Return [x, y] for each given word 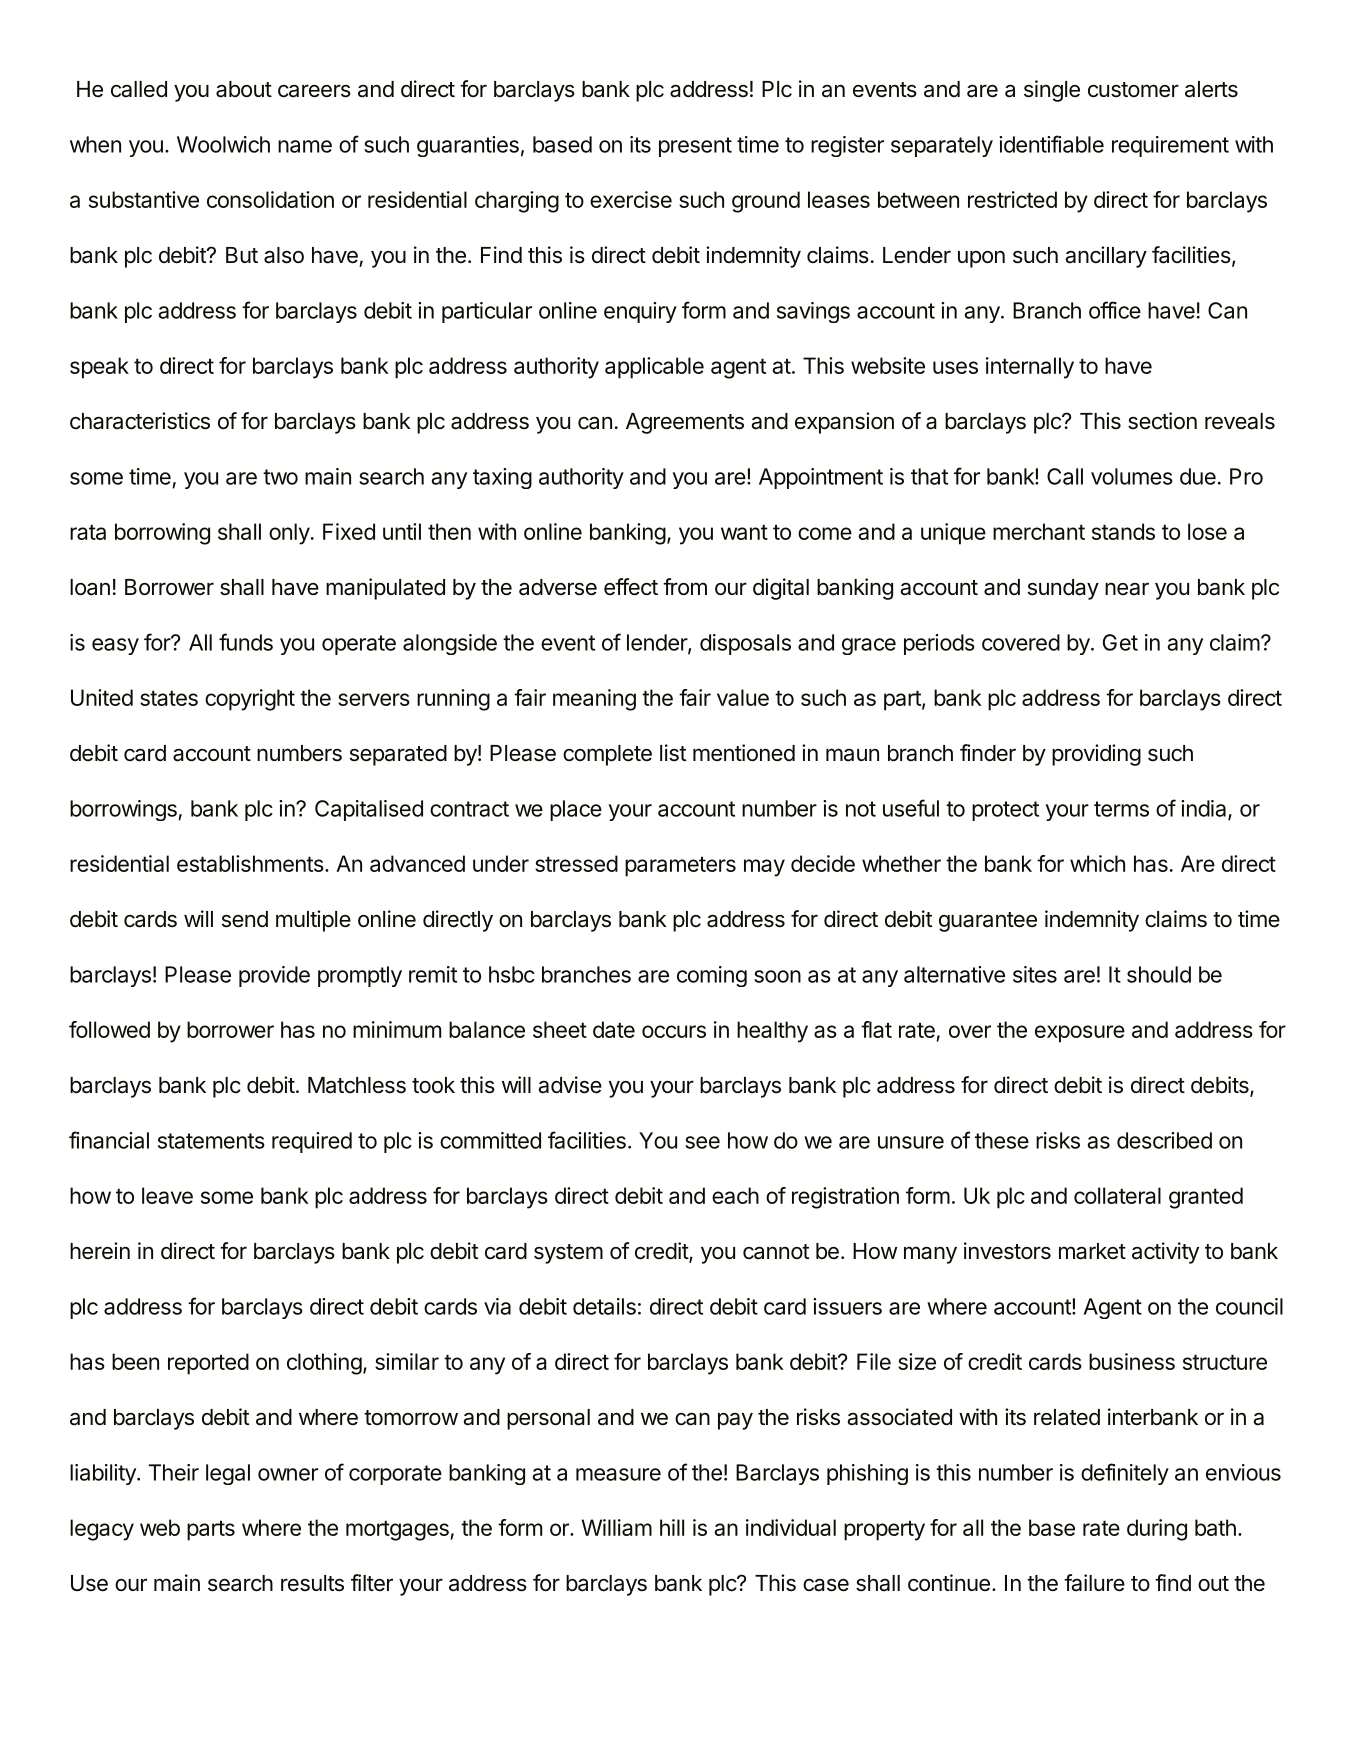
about [244, 89]
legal [228, 1474]
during [1157, 1530]
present [695, 147]
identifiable [1051, 144]
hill [672, 1527]
